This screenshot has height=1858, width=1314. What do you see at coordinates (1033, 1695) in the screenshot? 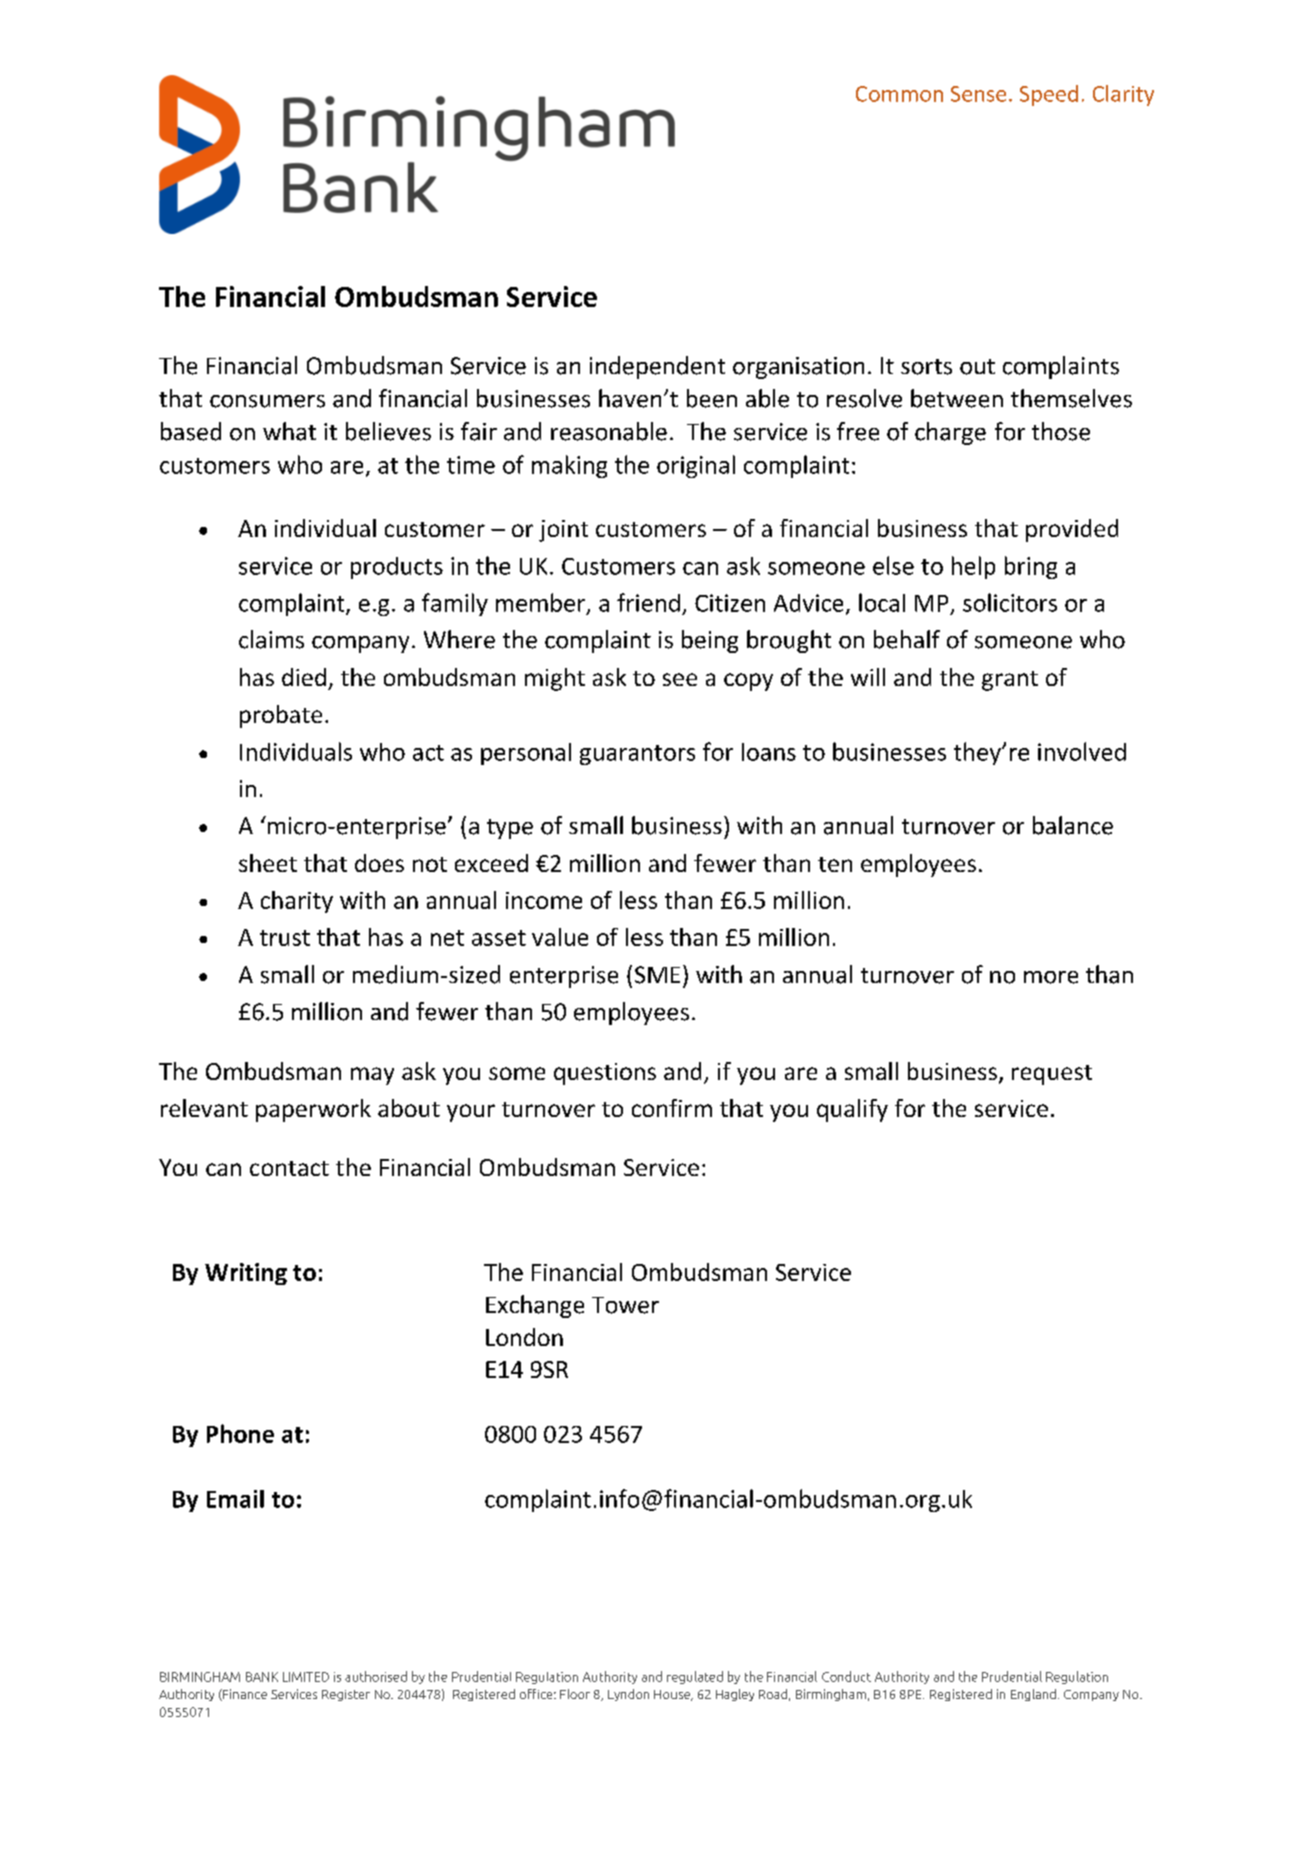
I see `England` at bounding box center [1033, 1695].
